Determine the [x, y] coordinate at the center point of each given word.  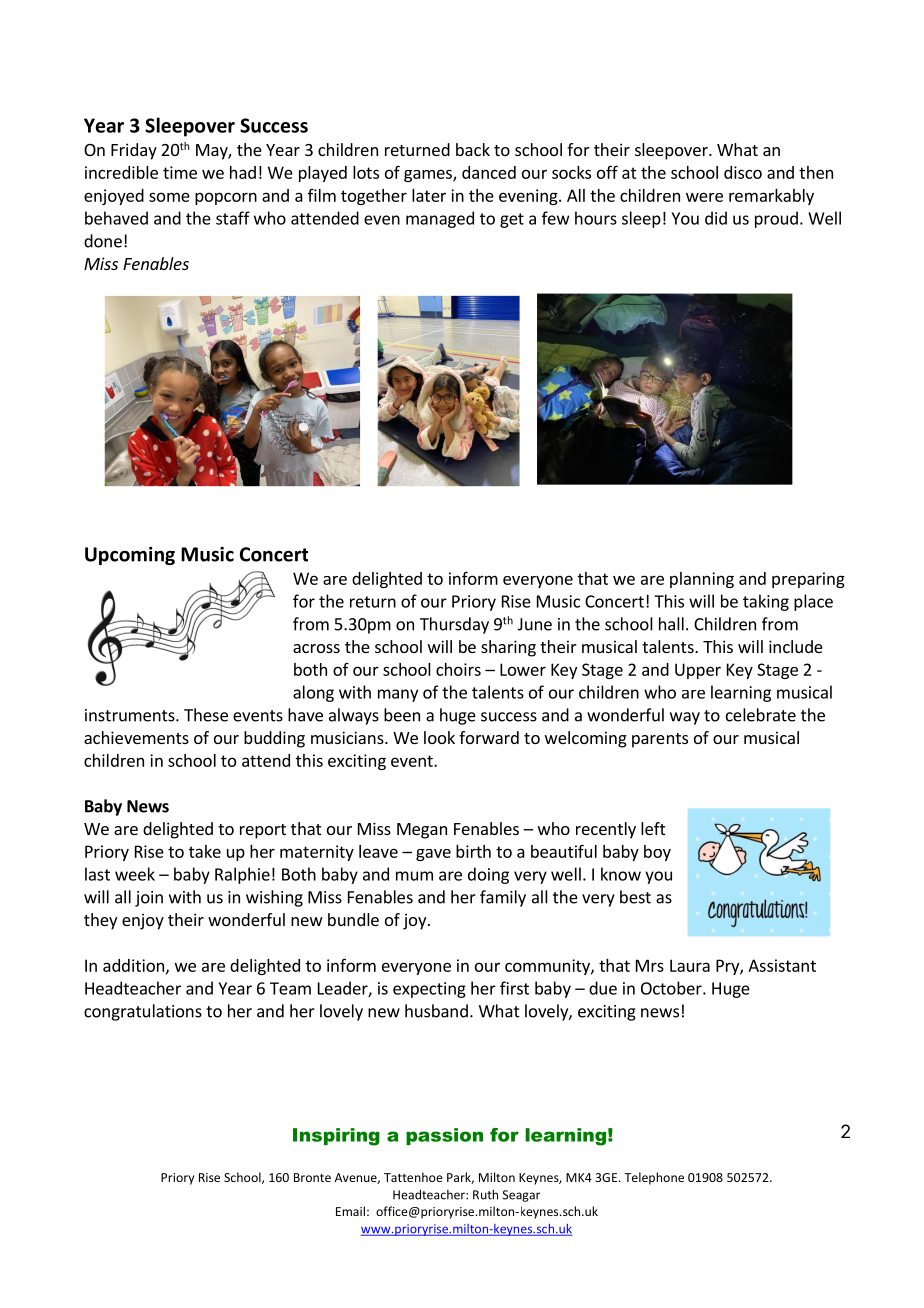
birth [473, 851]
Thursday [454, 625]
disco [743, 172]
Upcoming [130, 556]
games [429, 175]
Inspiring [336, 1137]
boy [657, 853]
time [180, 172]
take [205, 851]
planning [702, 580]
